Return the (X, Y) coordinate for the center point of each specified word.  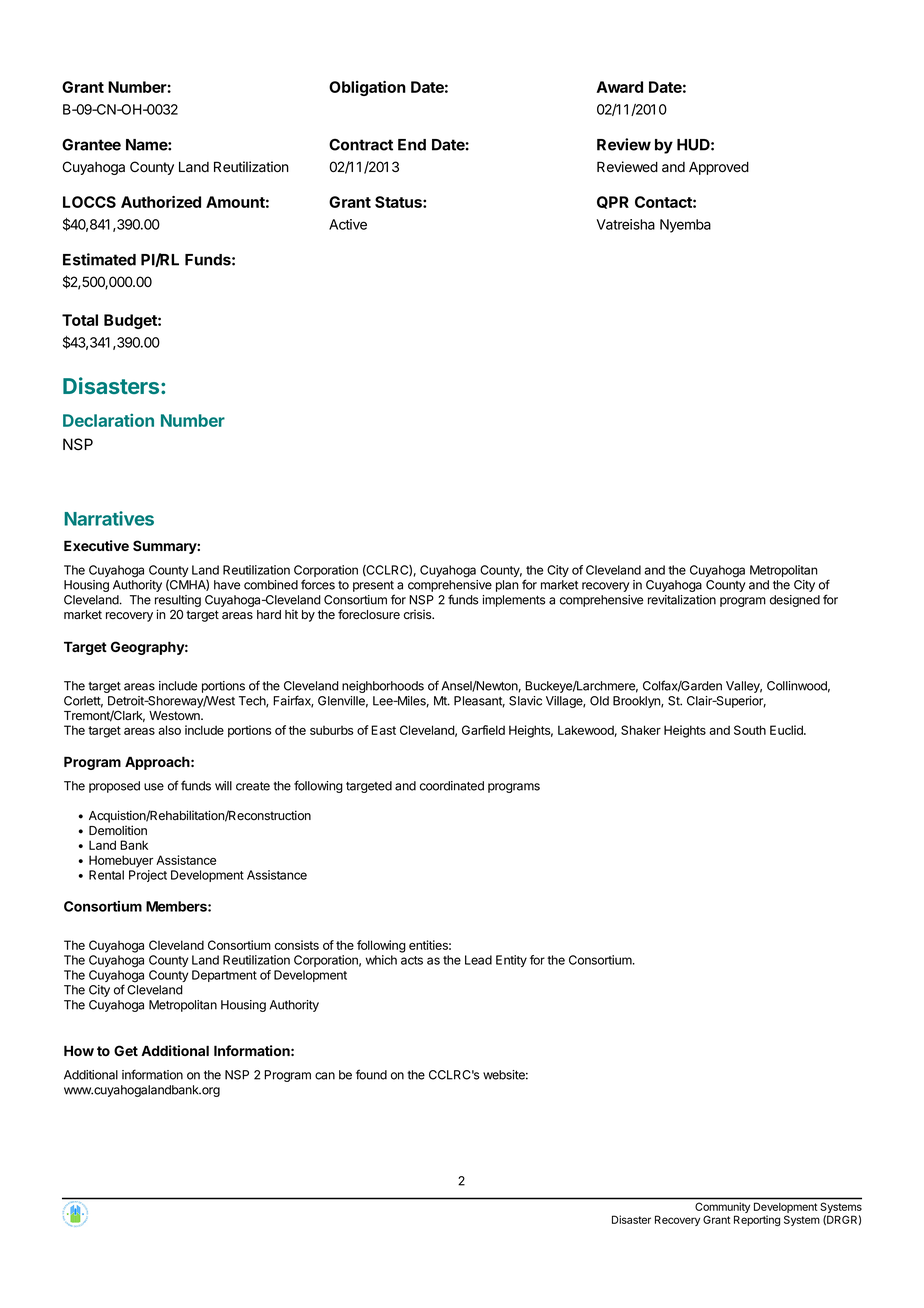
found (371, 1074)
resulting (178, 601)
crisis (419, 614)
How (79, 1050)
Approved (719, 168)
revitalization (682, 600)
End (412, 145)
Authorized (161, 202)
